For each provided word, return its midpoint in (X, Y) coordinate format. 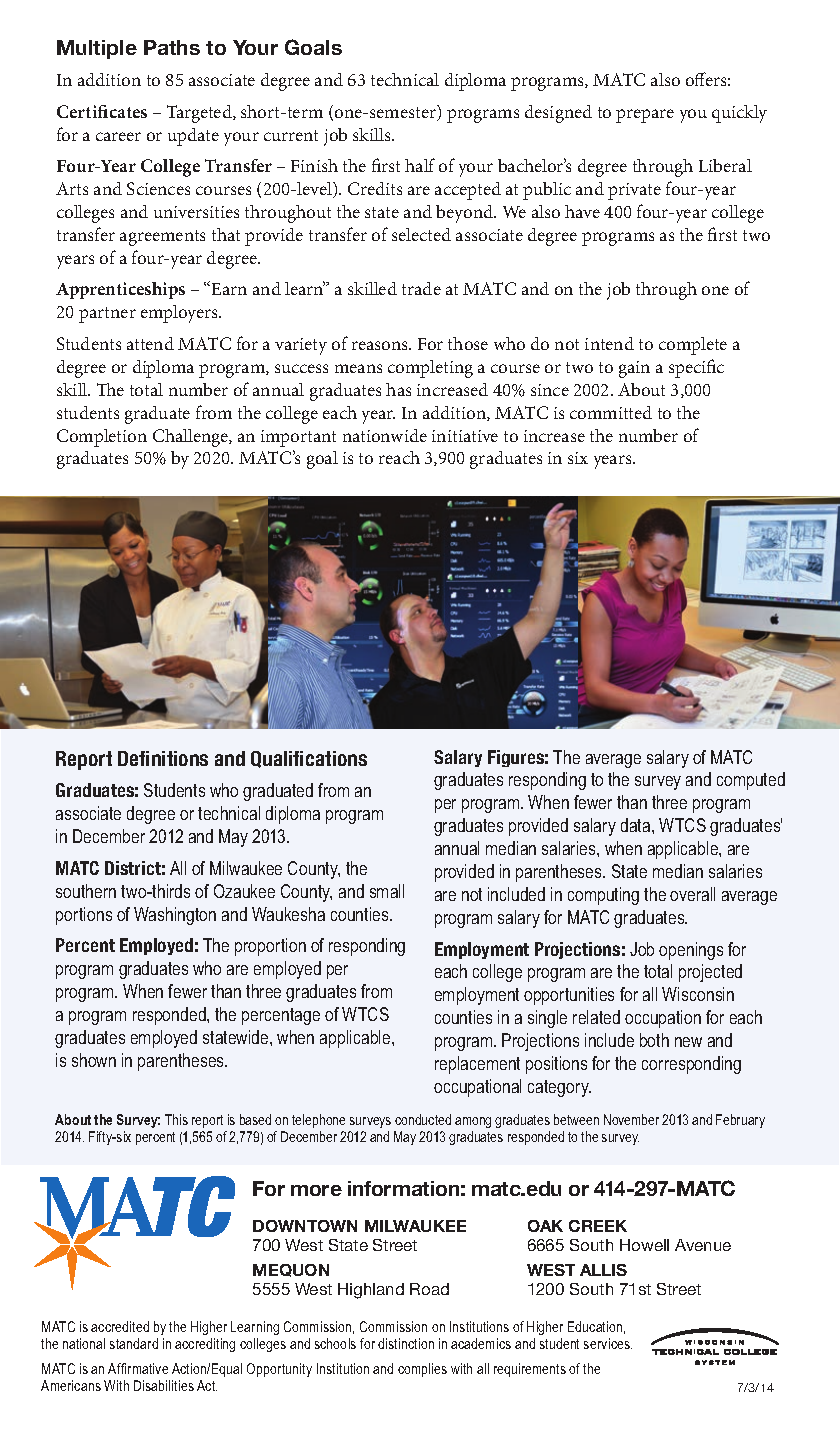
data (637, 825)
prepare (645, 116)
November (631, 1119)
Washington (175, 916)
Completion (102, 438)
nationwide (385, 435)
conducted (423, 1119)
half (420, 165)
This (176, 1119)
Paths (172, 47)
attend (150, 343)
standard (134, 1343)
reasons (381, 345)
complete (693, 346)
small (387, 891)
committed (611, 412)
